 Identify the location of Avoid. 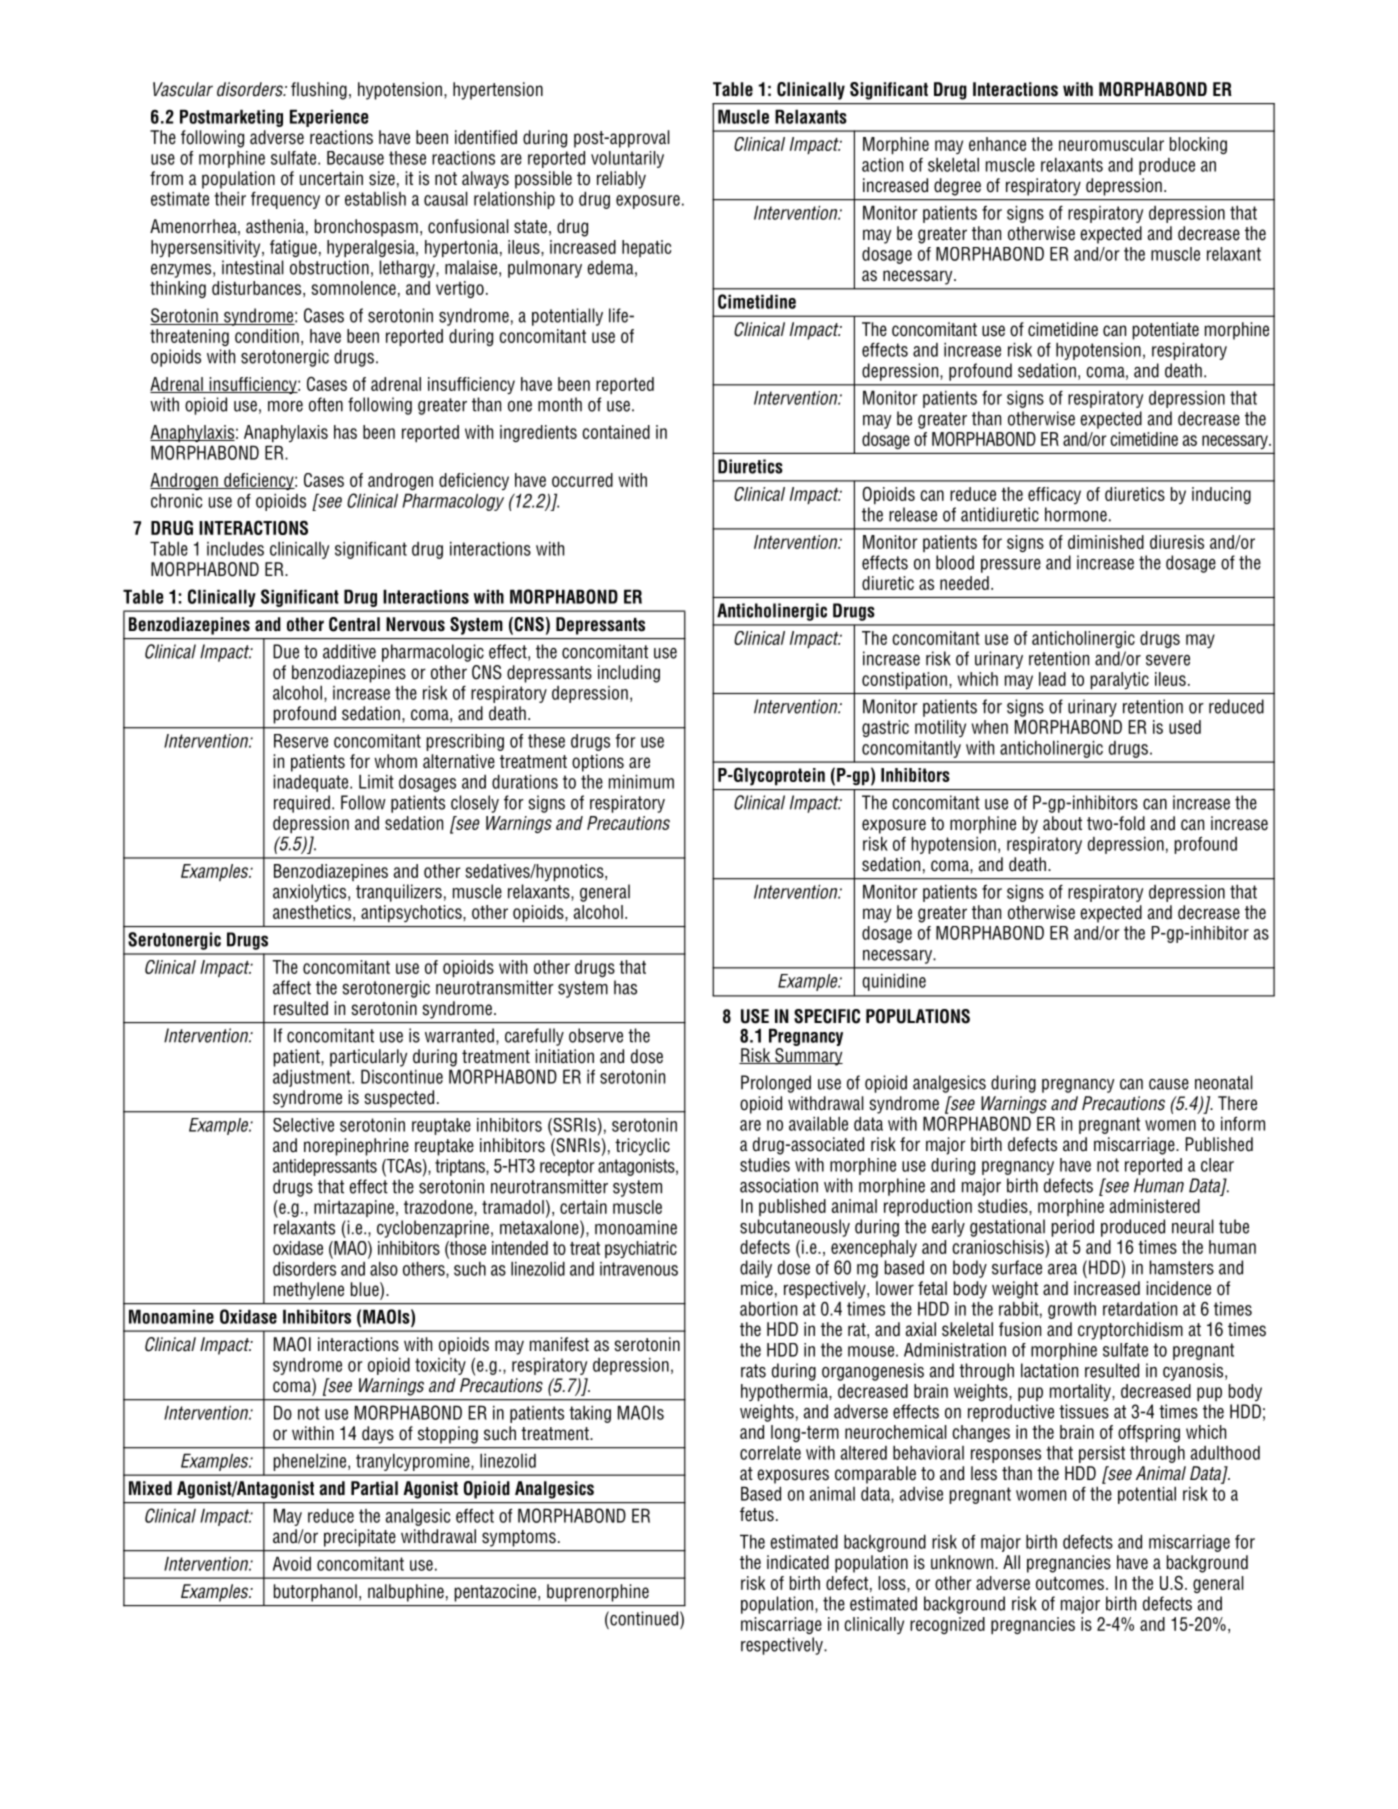
(292, 1563).
